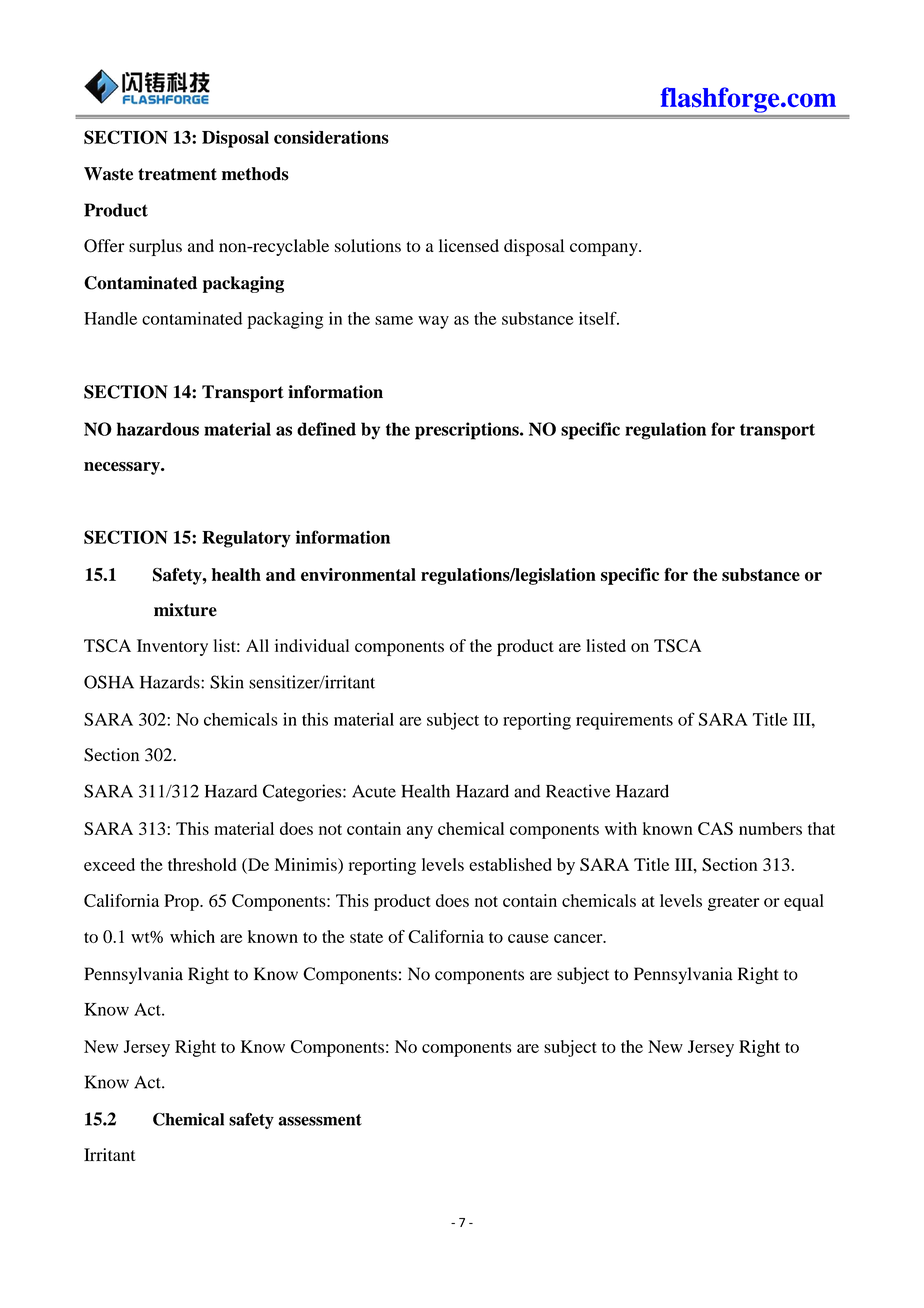 Image resolution: width=924 pixels, height=1308 pixels. Describe the element at coordinates (468, 431) in the document. I see `prescriptions` at that location.
